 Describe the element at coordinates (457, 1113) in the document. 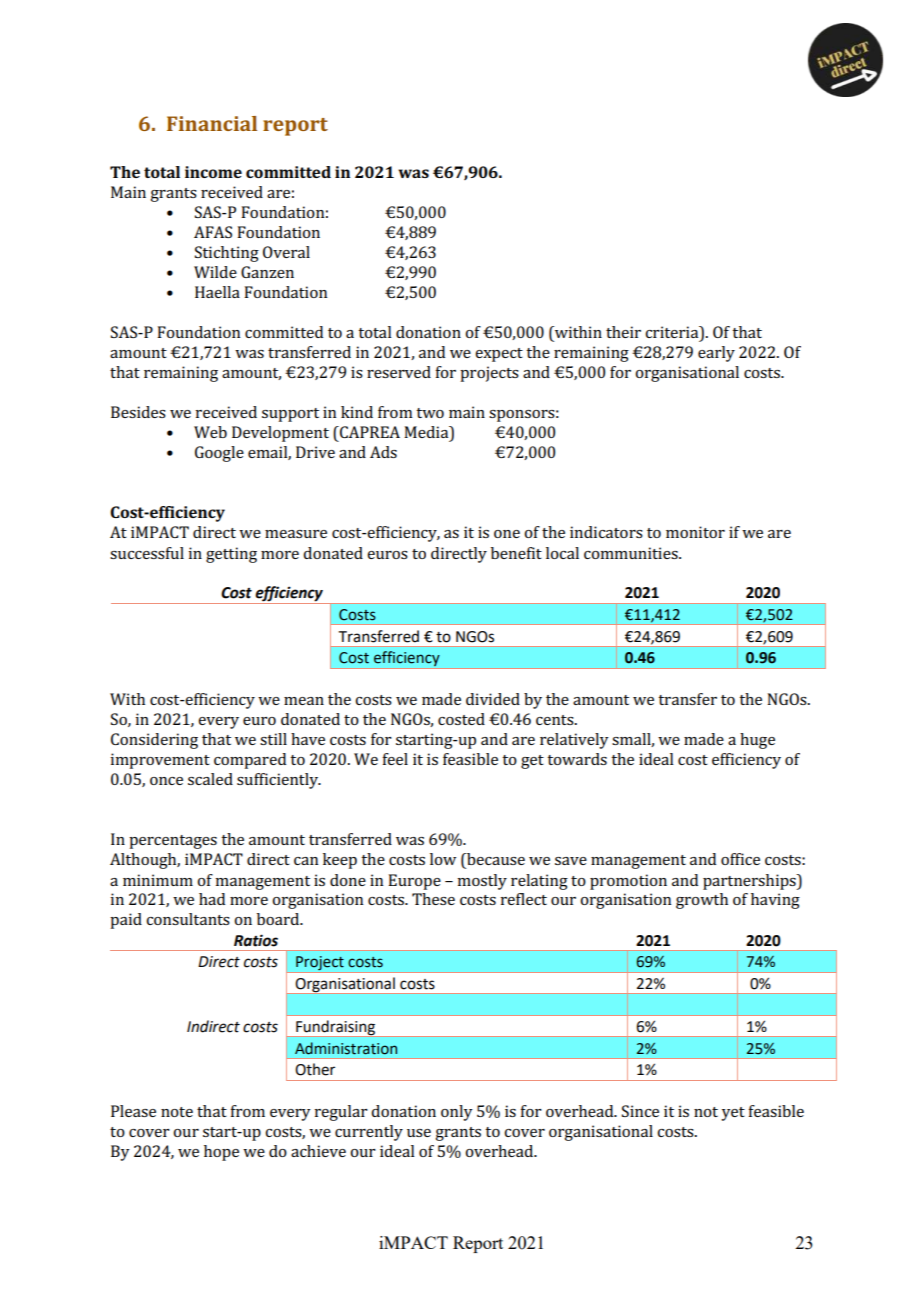

I see `only` at that location.
